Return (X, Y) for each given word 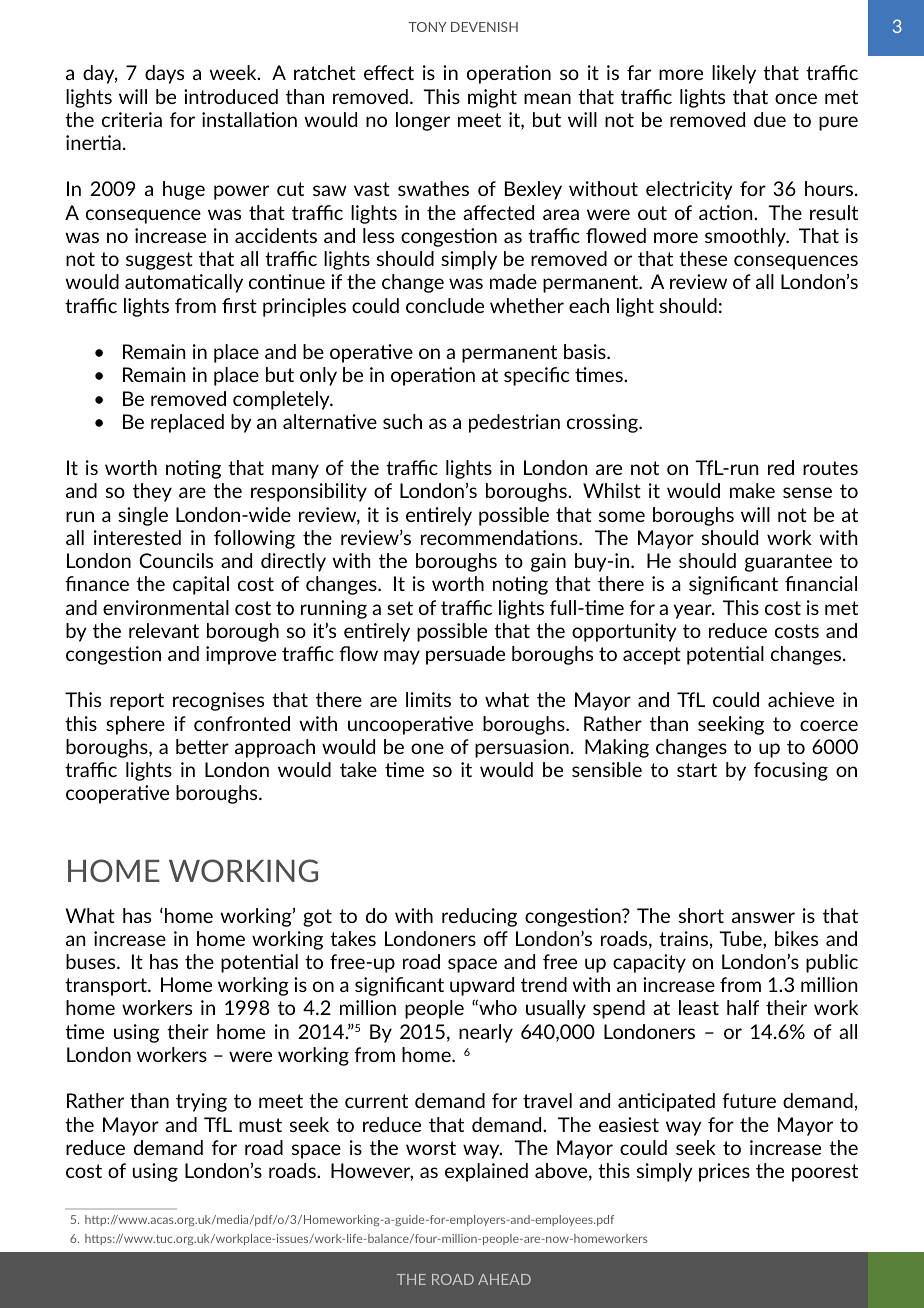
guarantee (788, 563)
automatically (184, 283)
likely (734, 74)
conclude (445, 305)
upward (482, 986)
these (703, 258)
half (743, 1007)
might (492, 98)
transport (107, 987)
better (202, 746)
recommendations (500, 537)
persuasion (522, 748)
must (260, 1125)
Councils (176, 560)
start (697, 770)
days (164, 74)
